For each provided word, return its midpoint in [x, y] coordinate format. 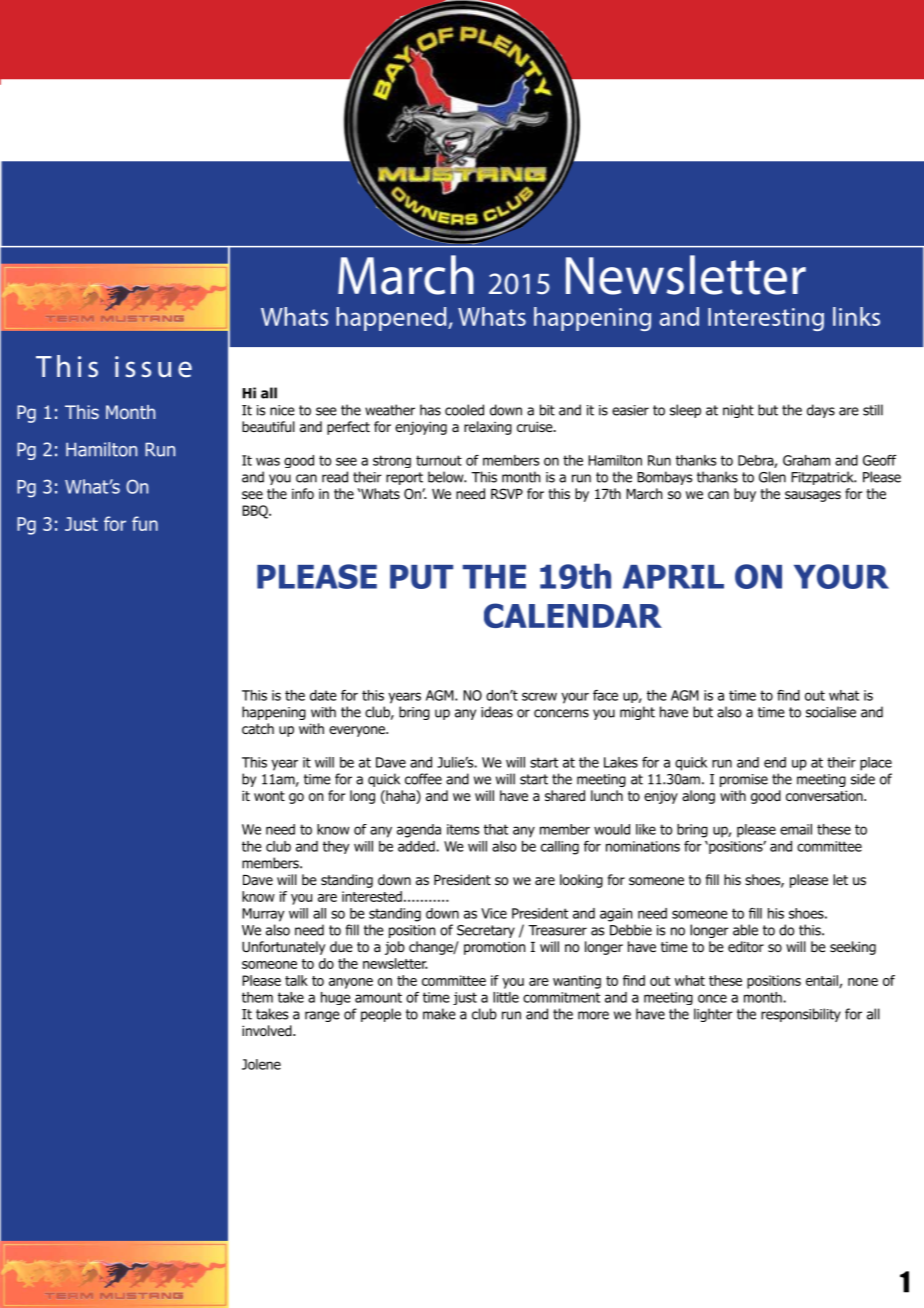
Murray [263, 915]
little [506, 997]
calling [560, 848]
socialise [831, 712]
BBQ [256, 512]
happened [392, 319]
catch [258, 728]
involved [268, 1031]
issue [153, 367]
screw [539, 696]
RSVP [507, 493]
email [796, 829]
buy [745, 495]
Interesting [766, 319]
